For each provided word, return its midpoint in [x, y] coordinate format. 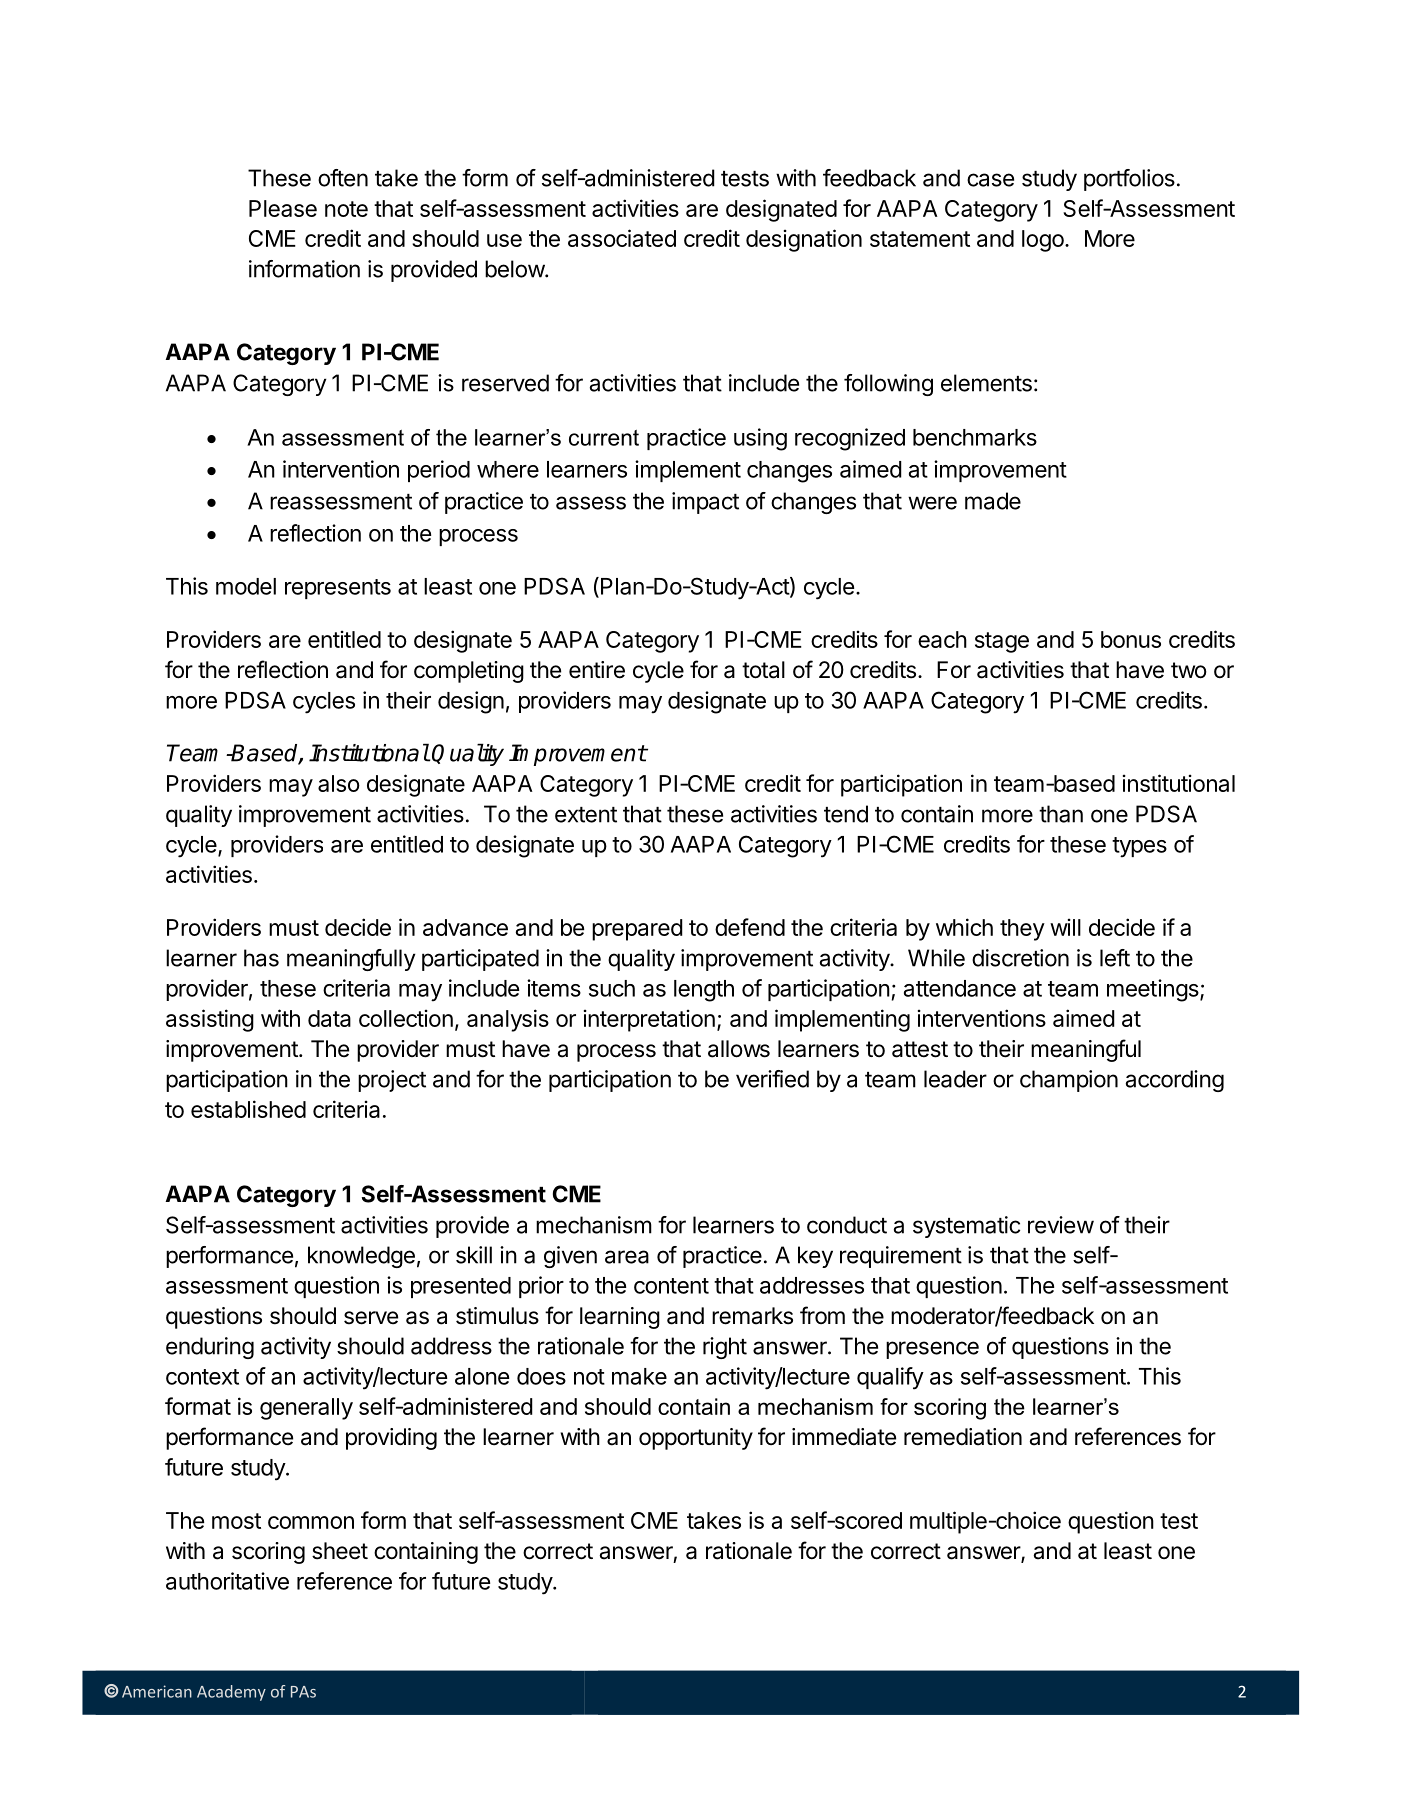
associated [622, 238]
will [1065, 927]
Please [283, 208]
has [261, 958]
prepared [637, 930]
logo [1043, 241]
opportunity [696, 1439]
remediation [963, 1437]
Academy [231, 1693]
